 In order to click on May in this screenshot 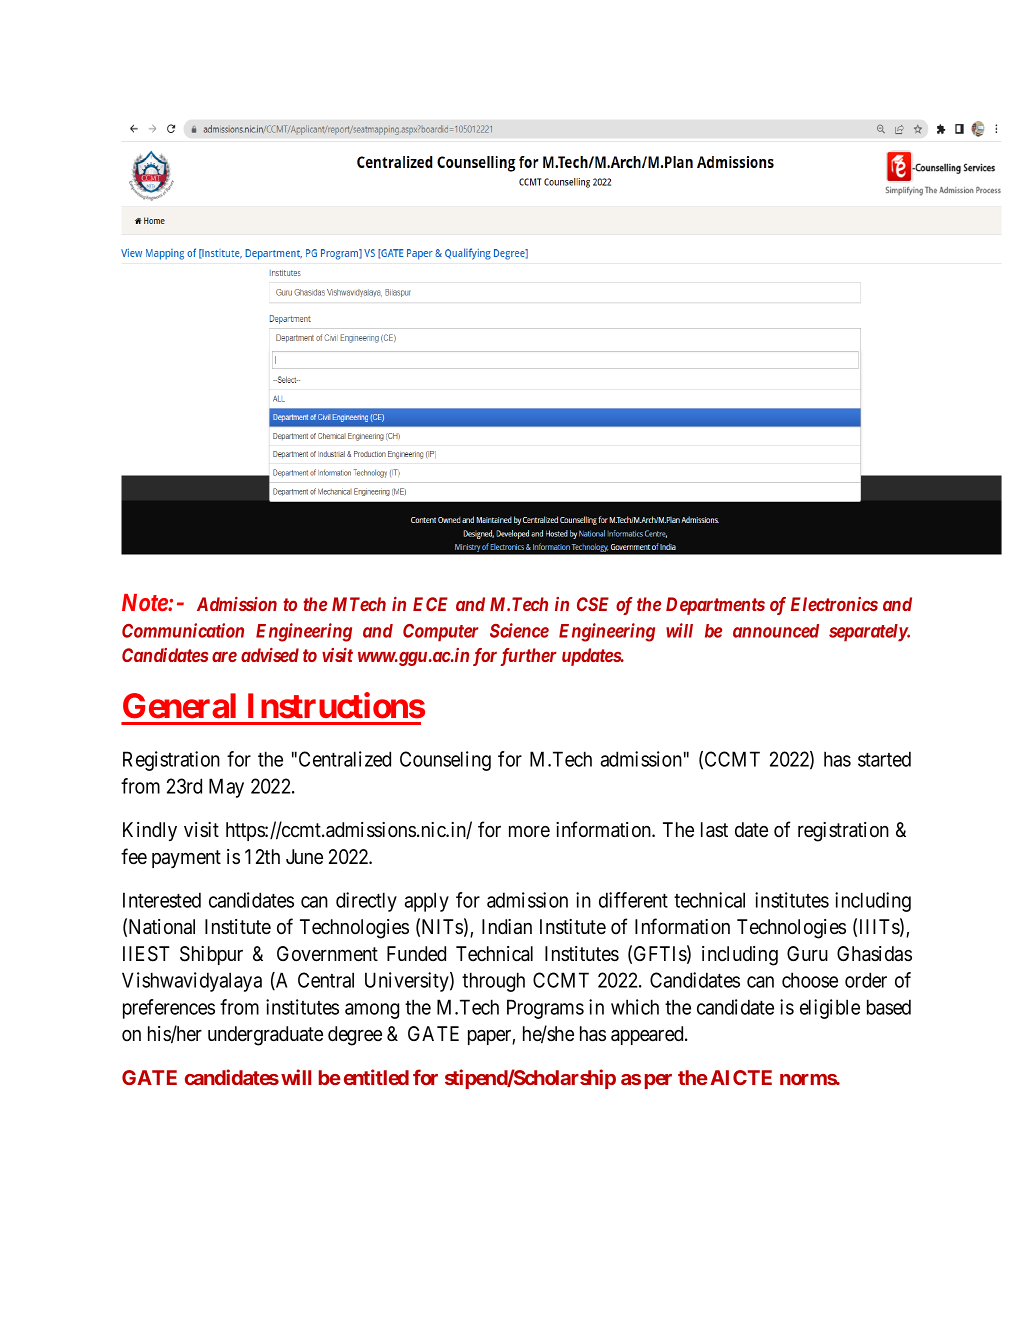, I will do `click(226, 788)`.
